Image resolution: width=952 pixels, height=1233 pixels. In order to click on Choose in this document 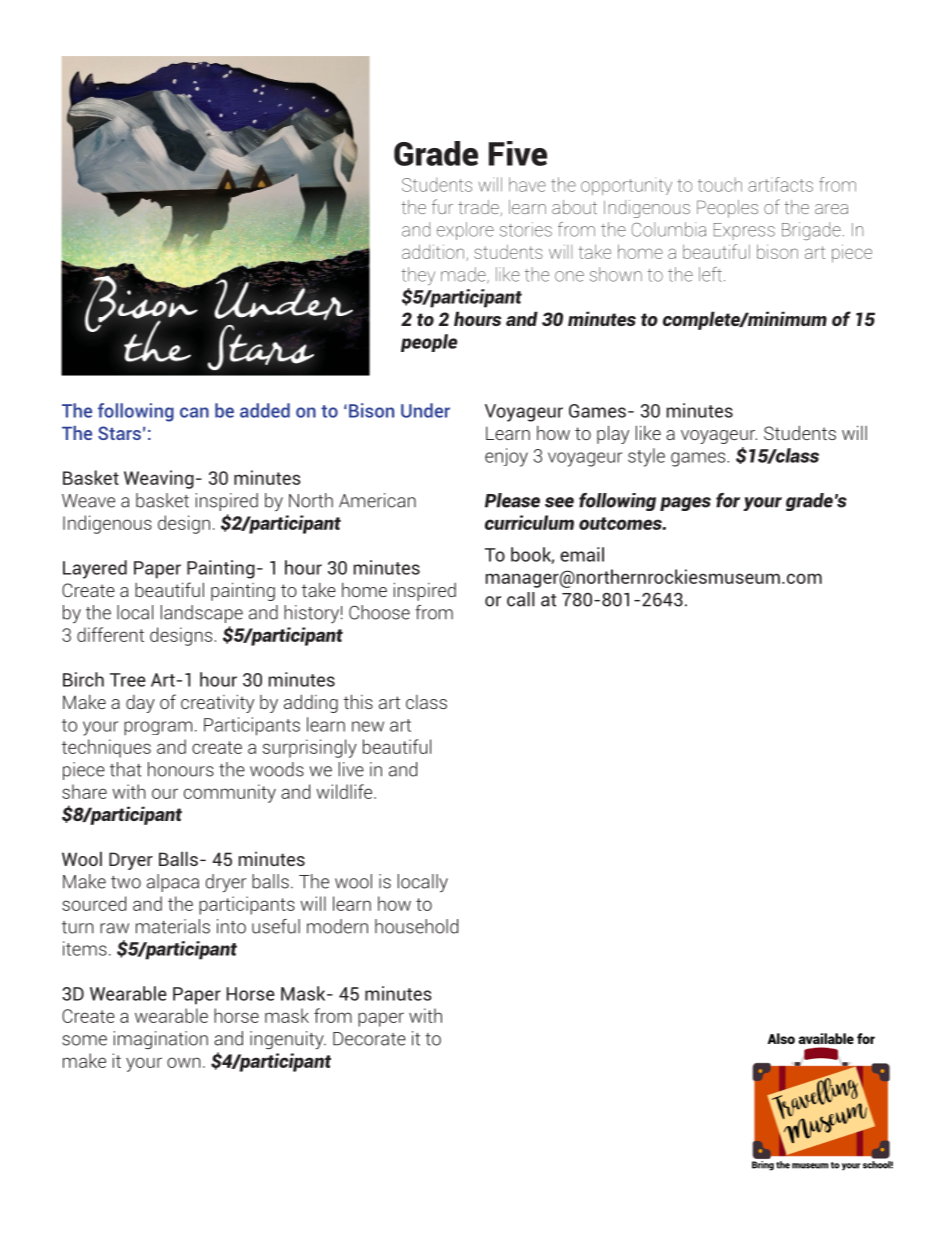, I will do `click(379, 612)`.
